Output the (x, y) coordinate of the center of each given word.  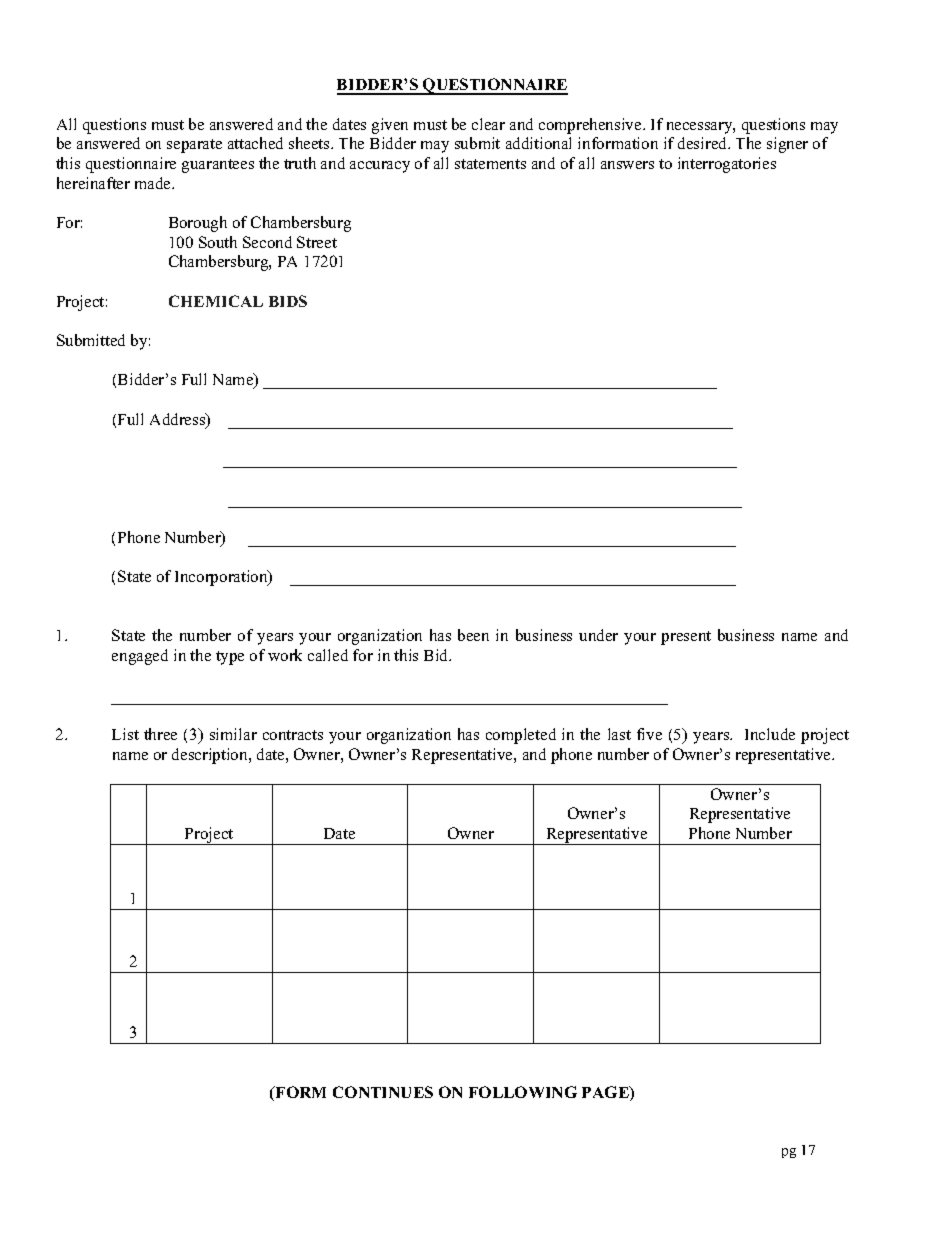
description (211, 756)
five (649, 734)
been (473, 635)
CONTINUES (383, 1092)
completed (521, 736)
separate (194, 146)
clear (488, 124)
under (598, 635)
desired (704, 143)
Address (179, 420)
